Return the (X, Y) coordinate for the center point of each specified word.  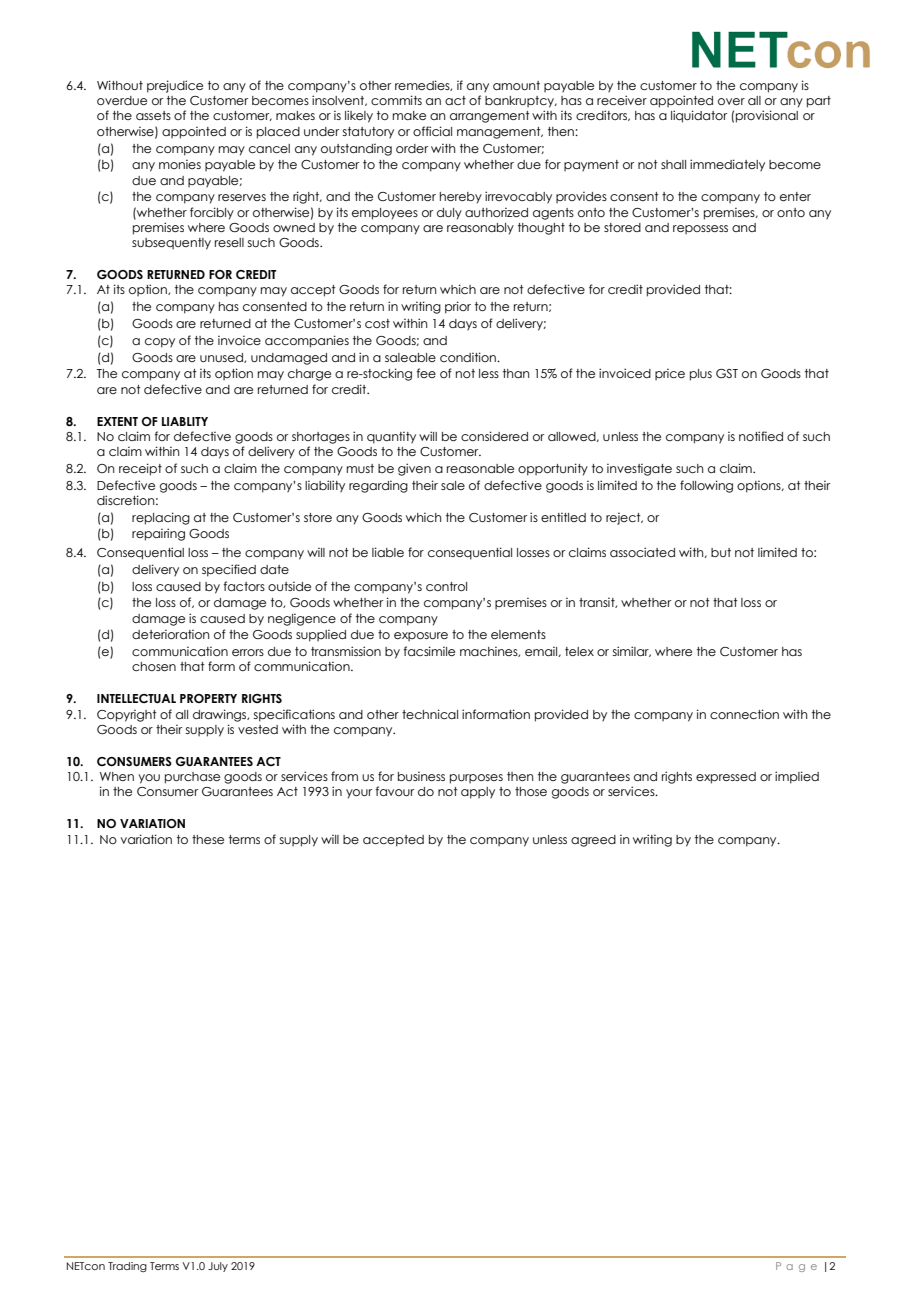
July (218, 1267)
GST (727, 373)
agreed (593, 841)
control (446, 586)
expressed (726, 778)
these (208, 839)
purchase (192, 778)
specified (229, 570)
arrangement (490, 117)
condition (469, 357)
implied (797, 777)
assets (153, 115)
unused (222, 358)
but (721, 552)
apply (478, 793)
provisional (767, 116)
